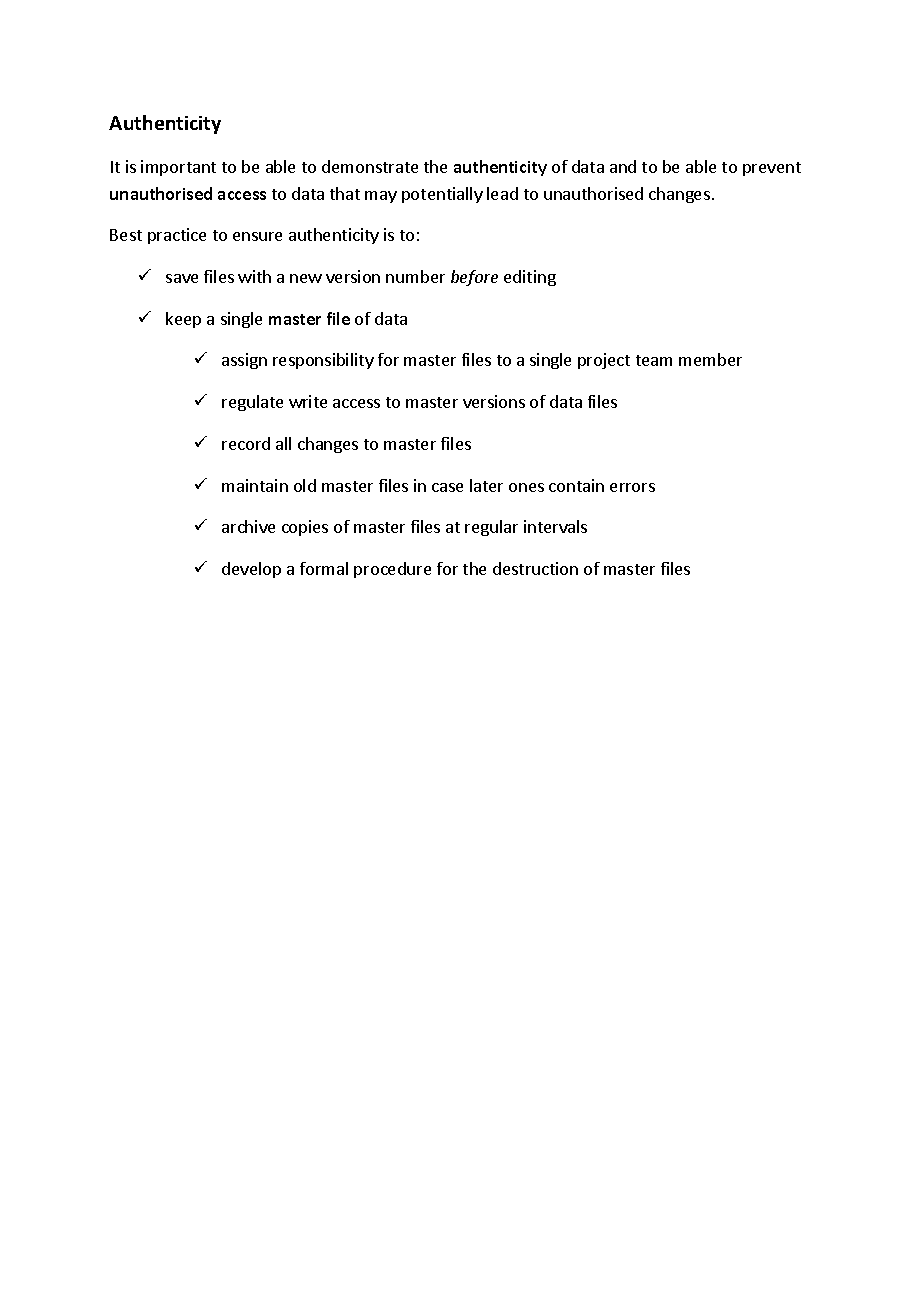 The width and height of the page is (924, 1308). I want to click on and, so click(623, 166).
